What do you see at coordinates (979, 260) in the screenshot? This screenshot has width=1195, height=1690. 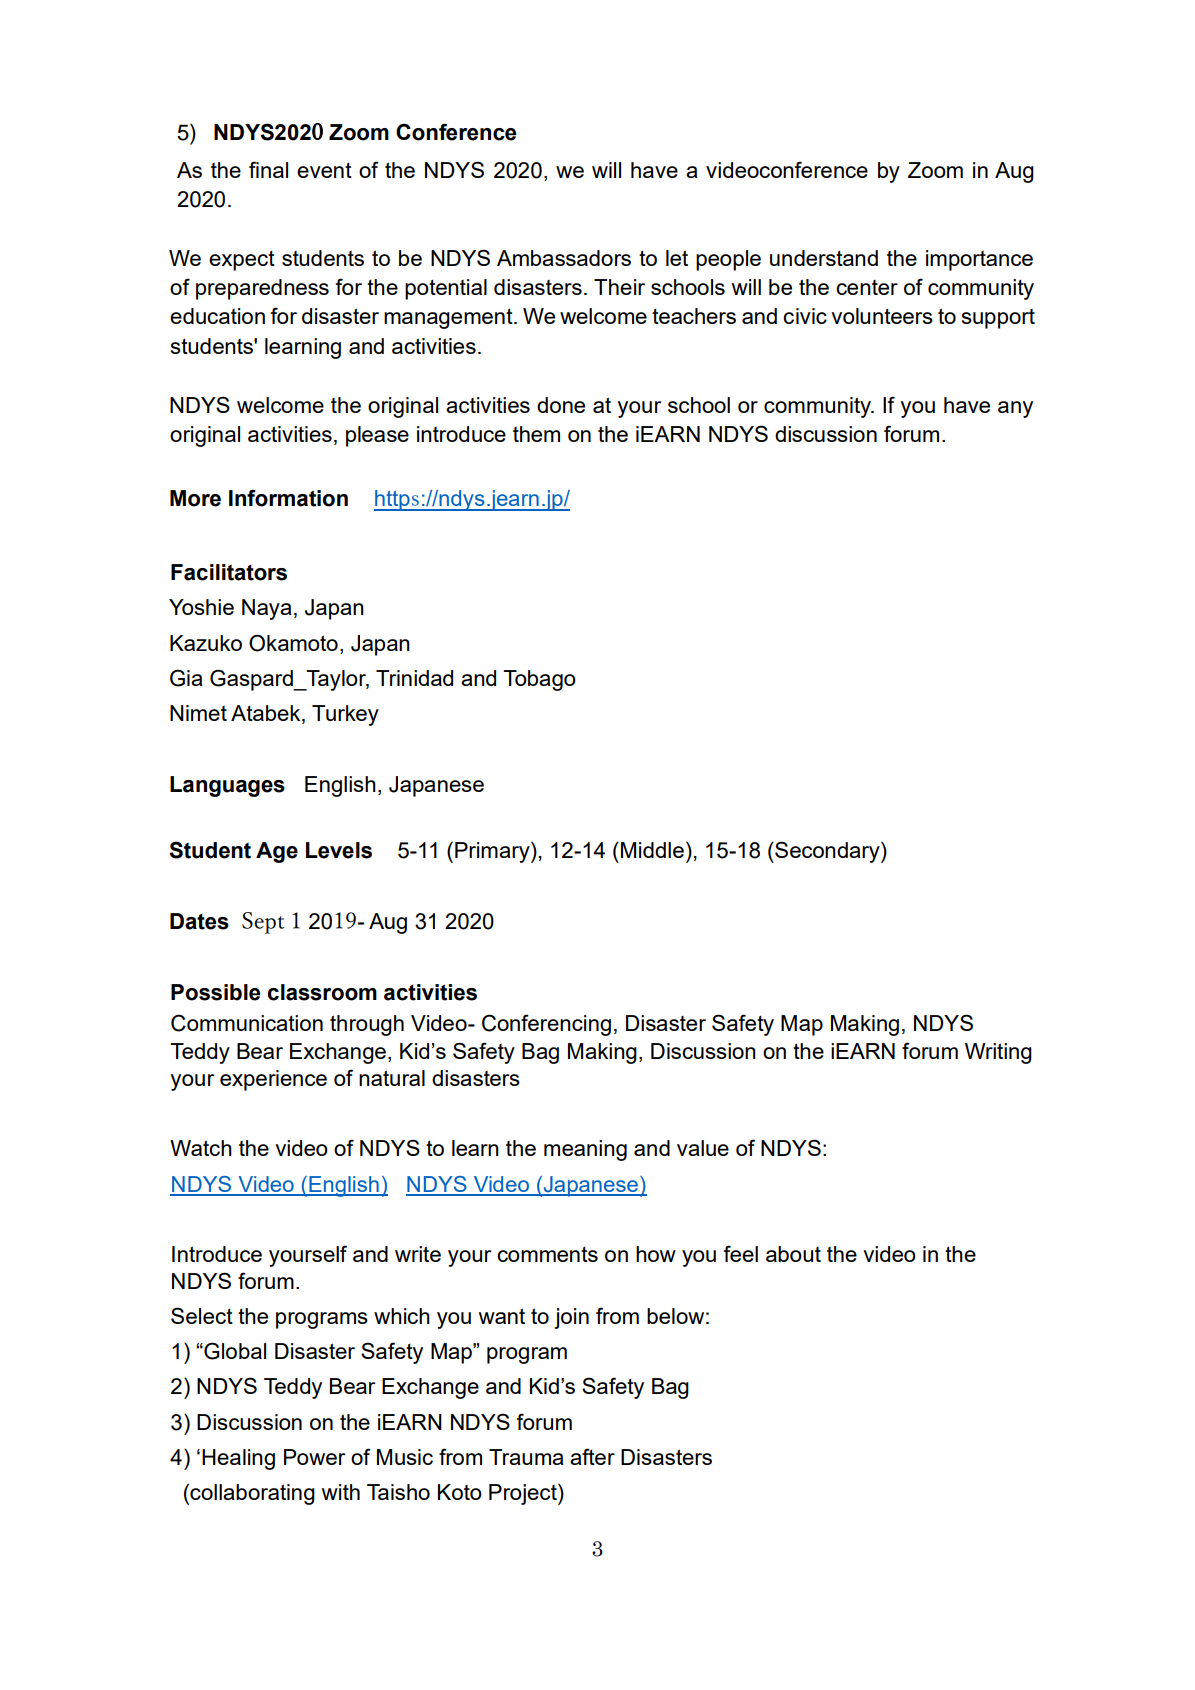 I see `importance` at bounding box center [979, 260].
